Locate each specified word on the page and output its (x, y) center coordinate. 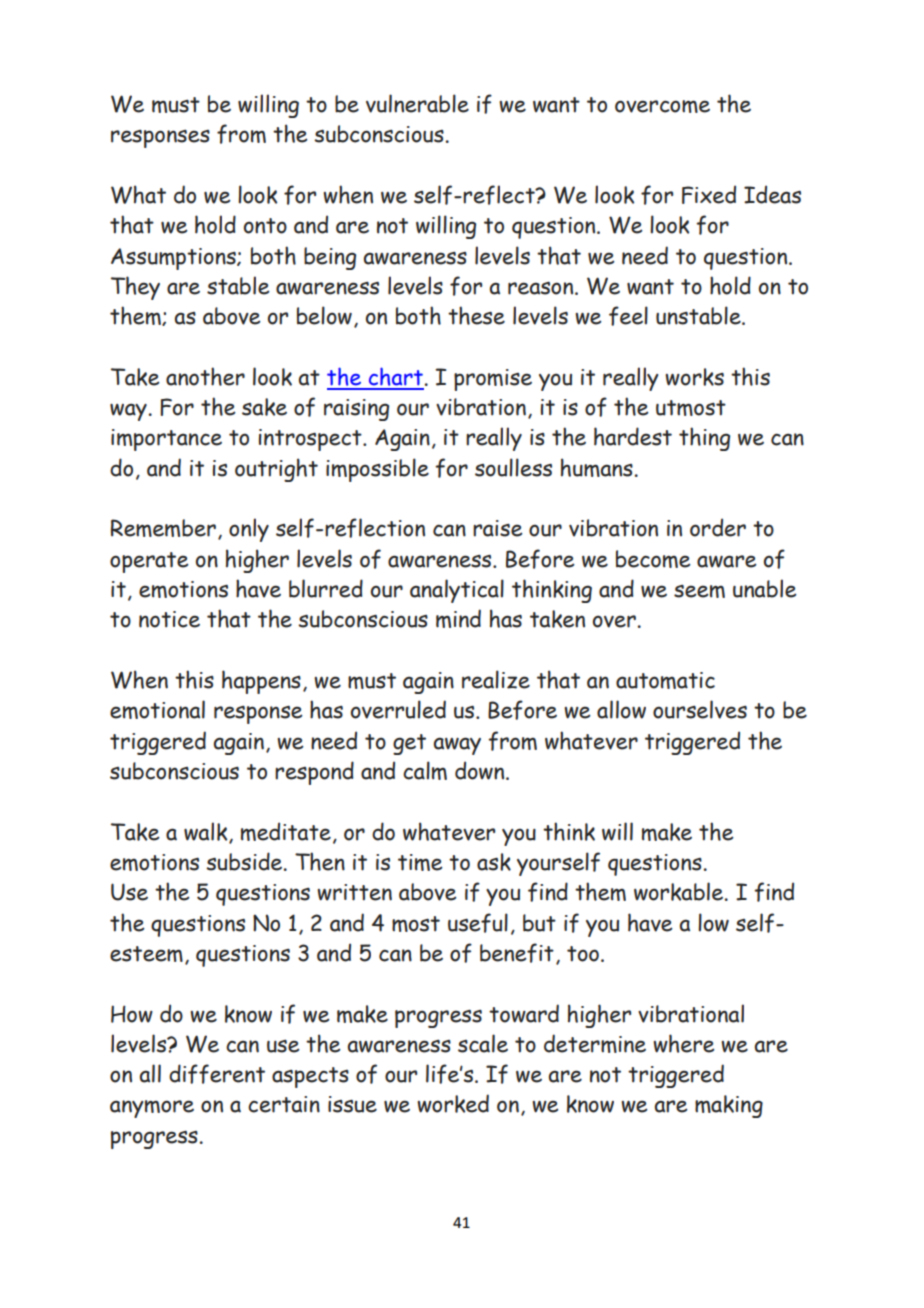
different (217, 1074)
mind (458, 618)
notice (169, 619)
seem (699, 591)
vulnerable (417, 103)
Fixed (709, 194)
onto (265, 226)
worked (453, 1103)
